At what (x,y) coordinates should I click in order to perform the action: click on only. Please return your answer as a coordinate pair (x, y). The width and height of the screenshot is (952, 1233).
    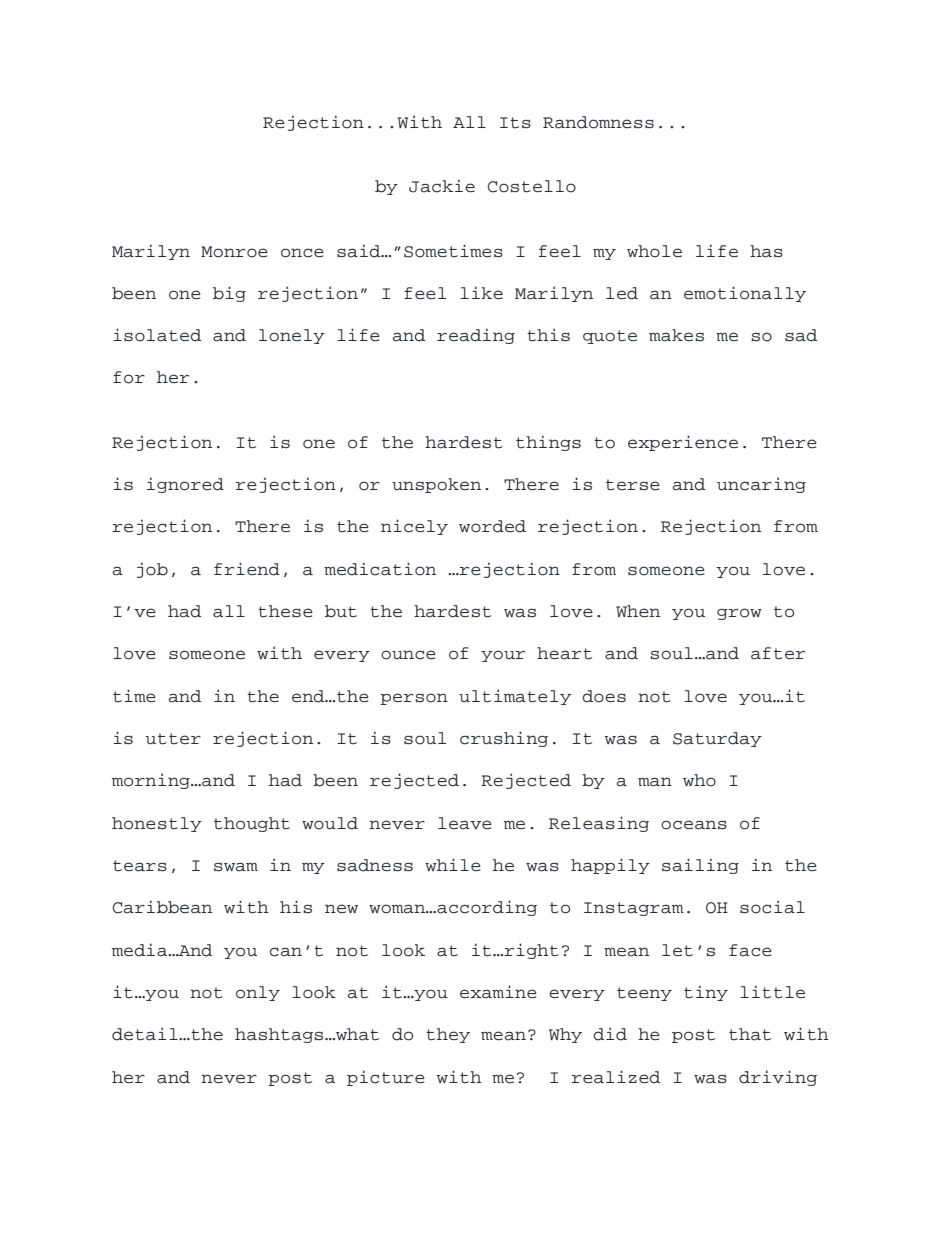
    Looking at the image, I should click on (258, 993).
